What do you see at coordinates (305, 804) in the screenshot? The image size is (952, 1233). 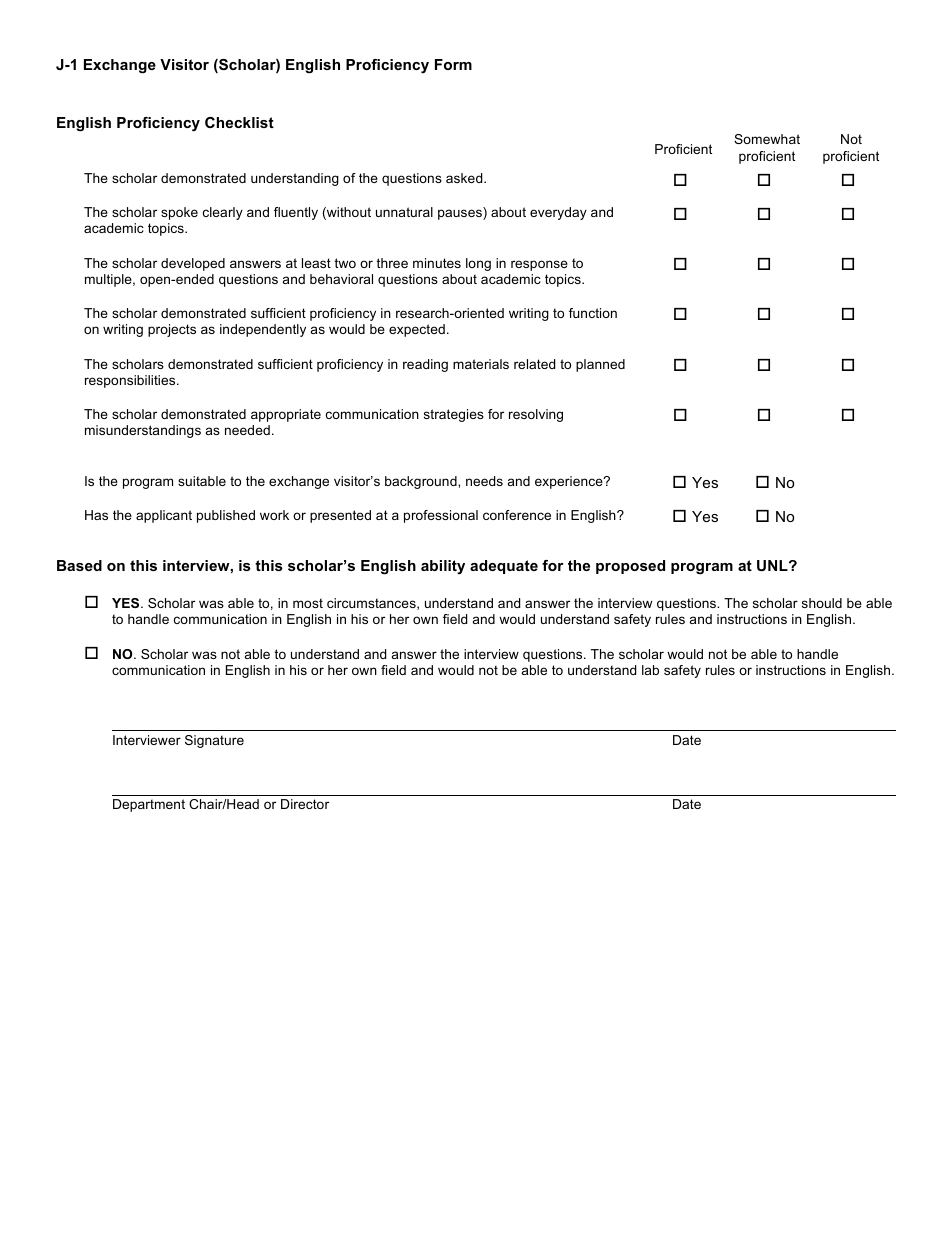 I see `Director` at bounding box center [305, 804].
